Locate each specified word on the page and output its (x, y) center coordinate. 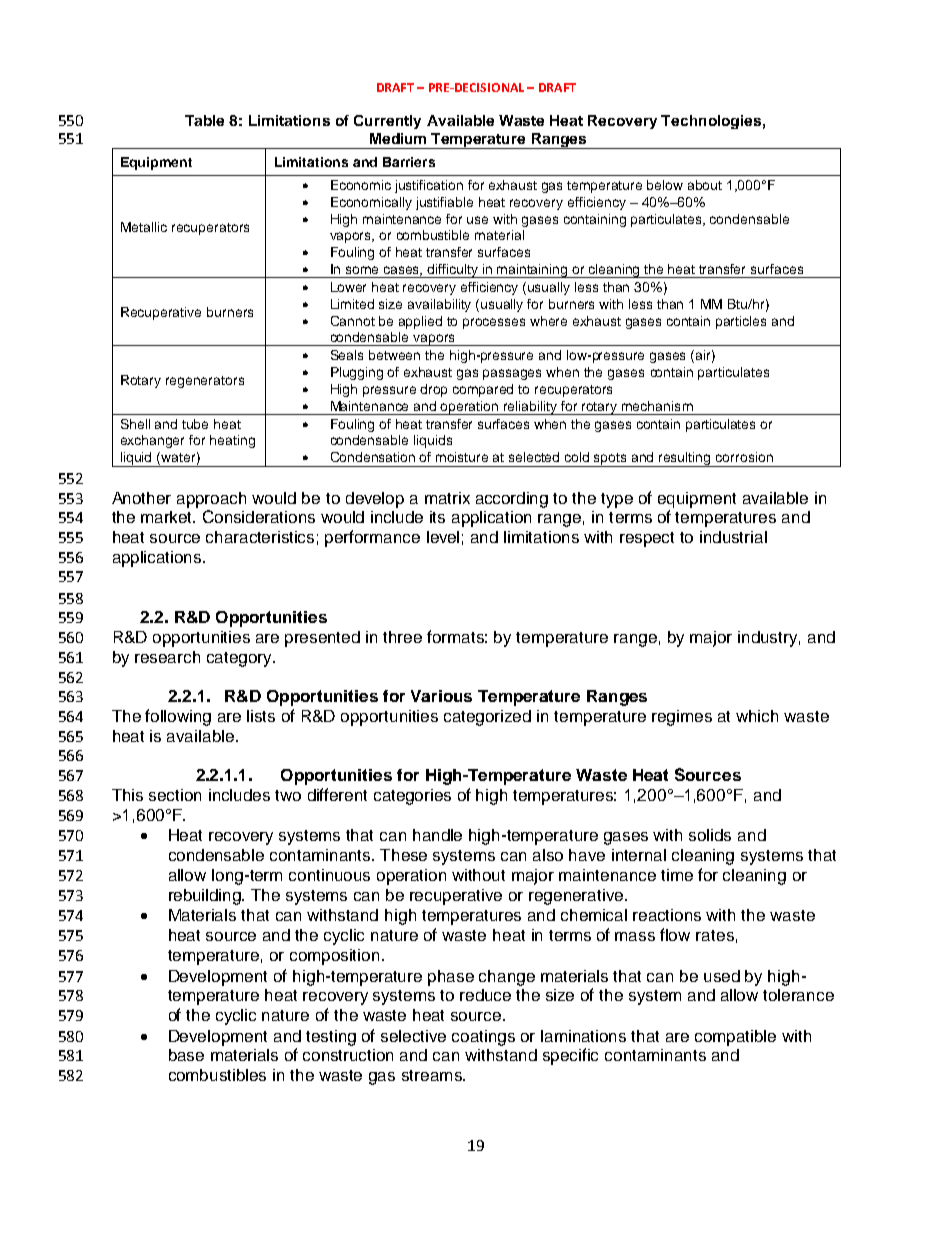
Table (204, 120)
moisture (462, 457)
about (705, 185)
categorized (487, 718)
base (186, 1055)
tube (195, 424)
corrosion (744, 457)
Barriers (409, 162)
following (178, 717)
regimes (682, 718)
